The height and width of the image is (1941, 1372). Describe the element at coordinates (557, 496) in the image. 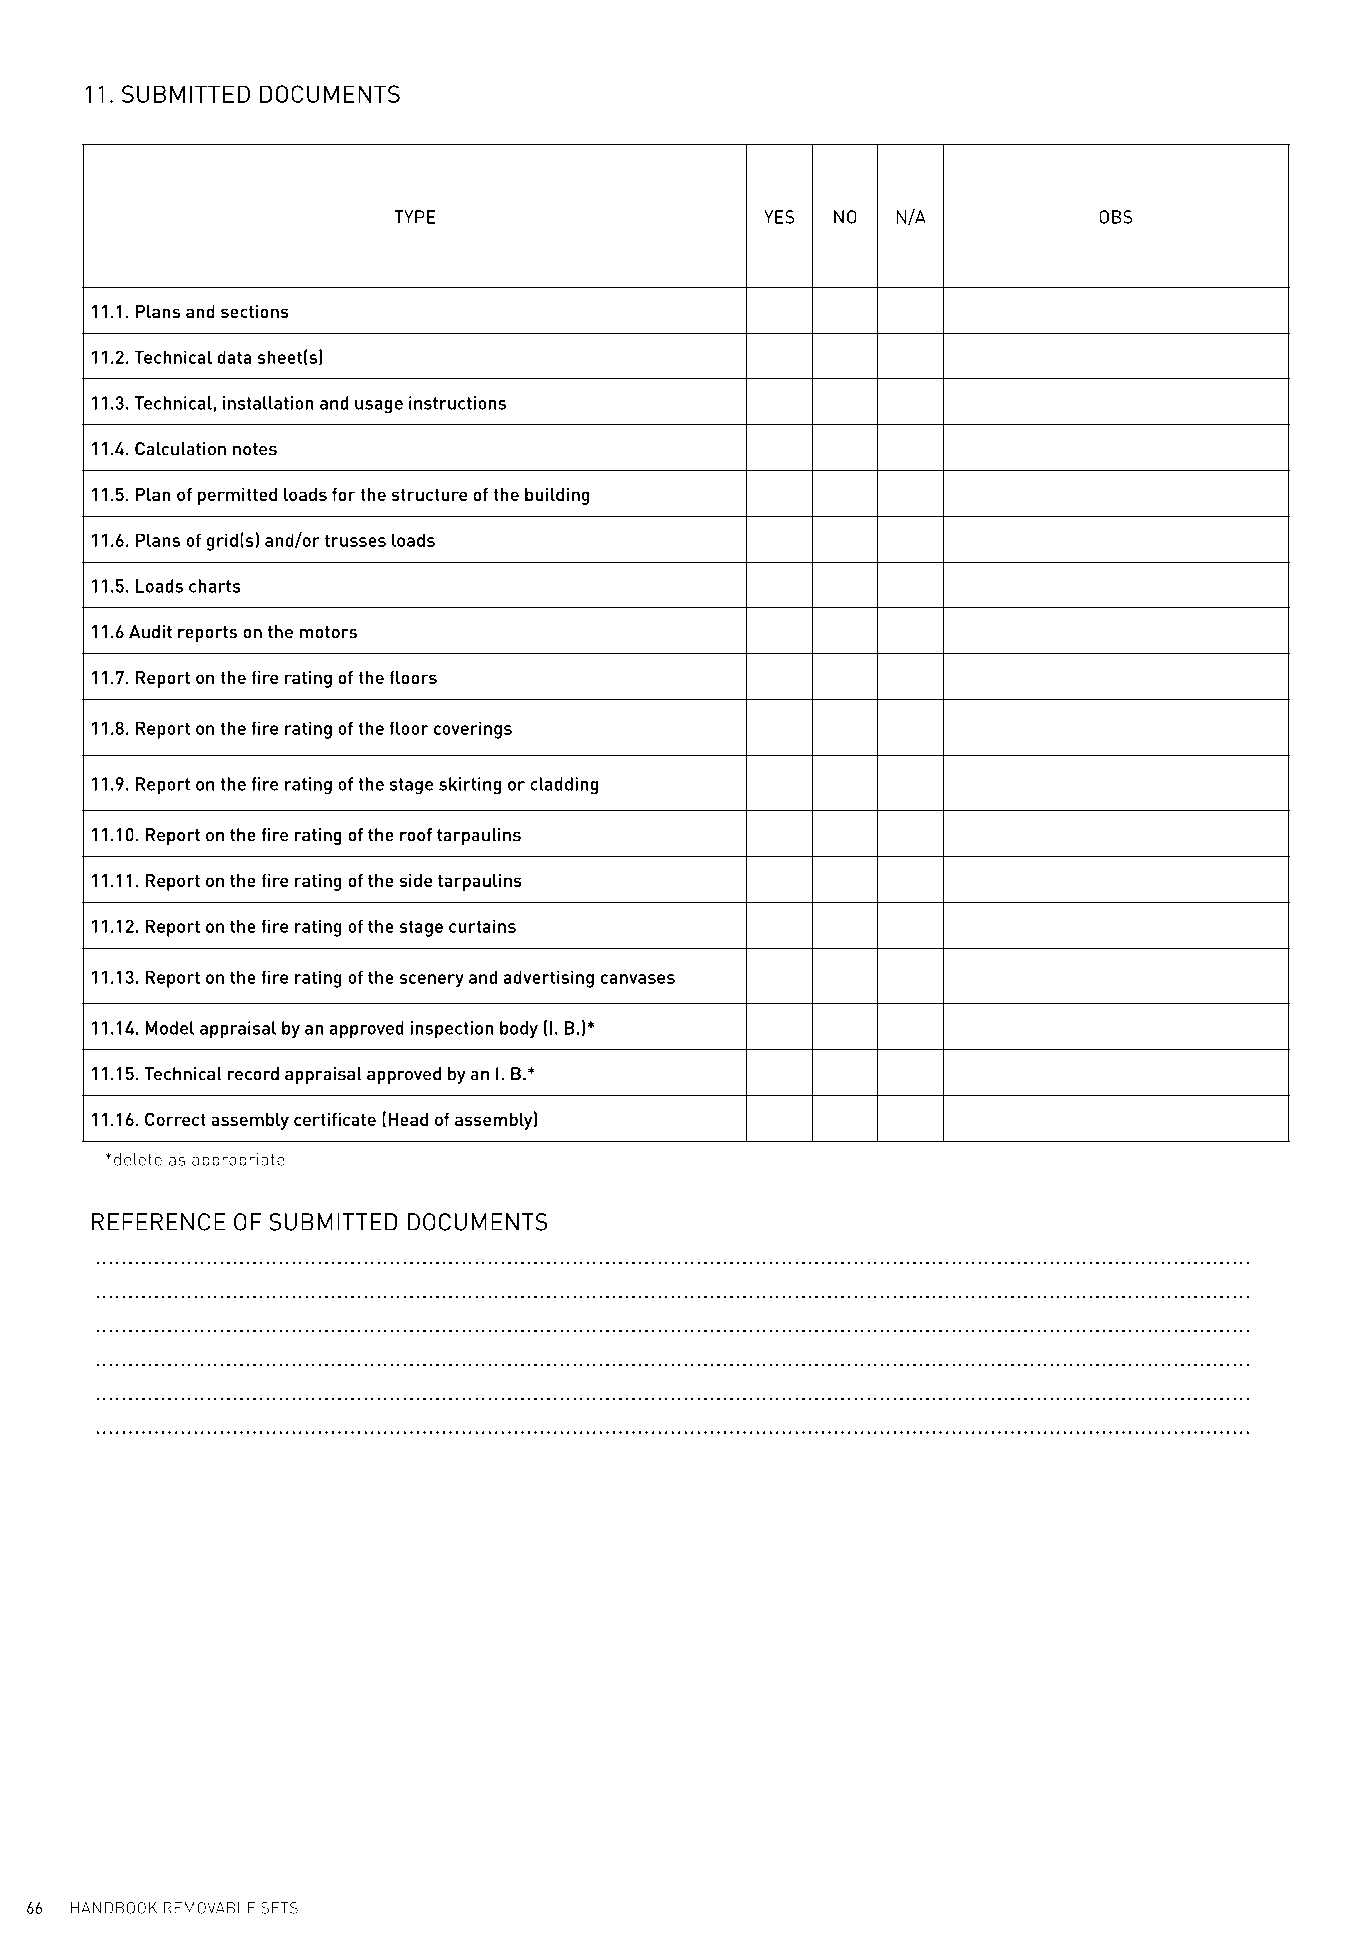

I see `building` at that location.
